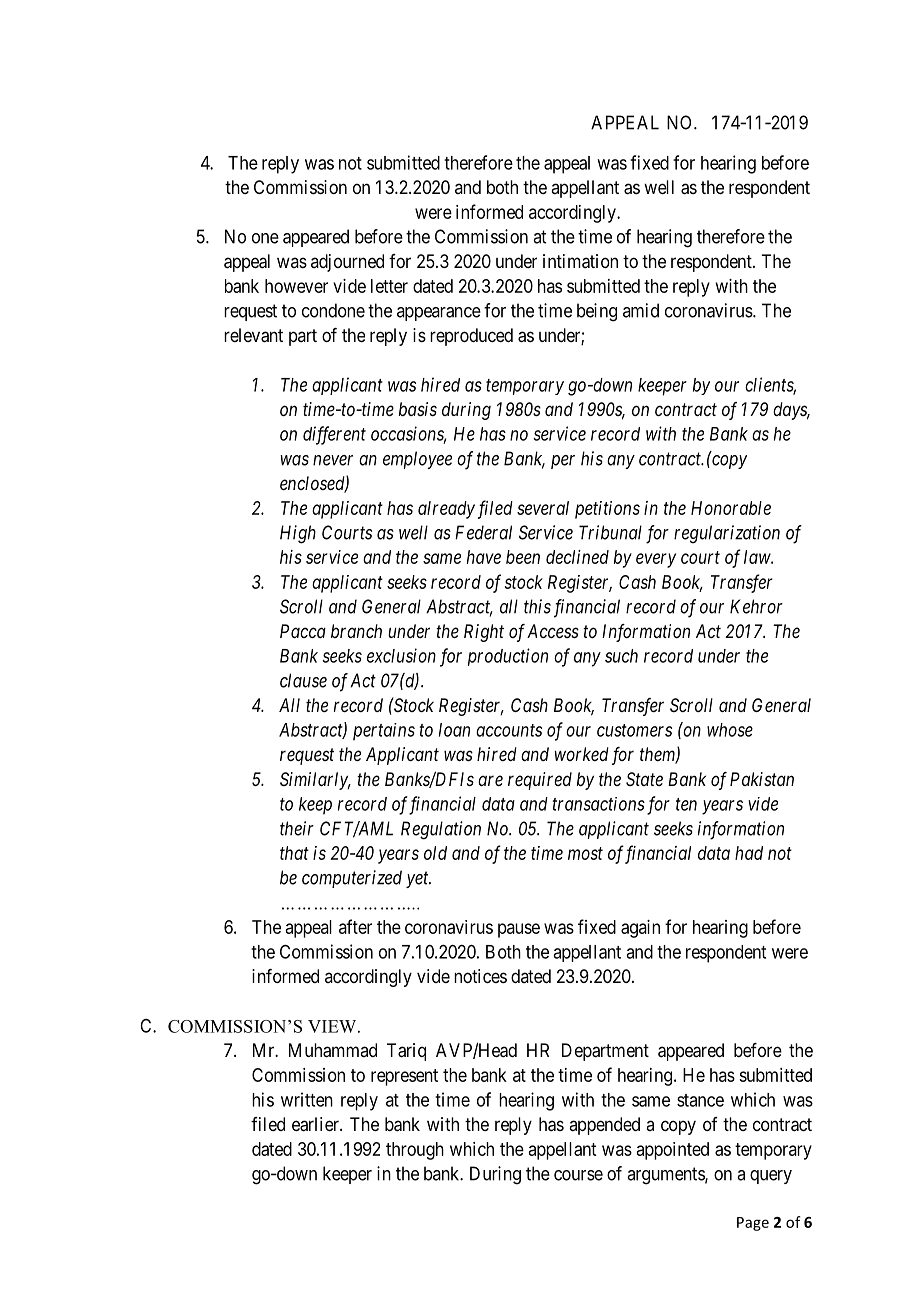  What do you see at coordinates (641, 310) in the document?
I see `amid` at bounding box center [641, 310].
